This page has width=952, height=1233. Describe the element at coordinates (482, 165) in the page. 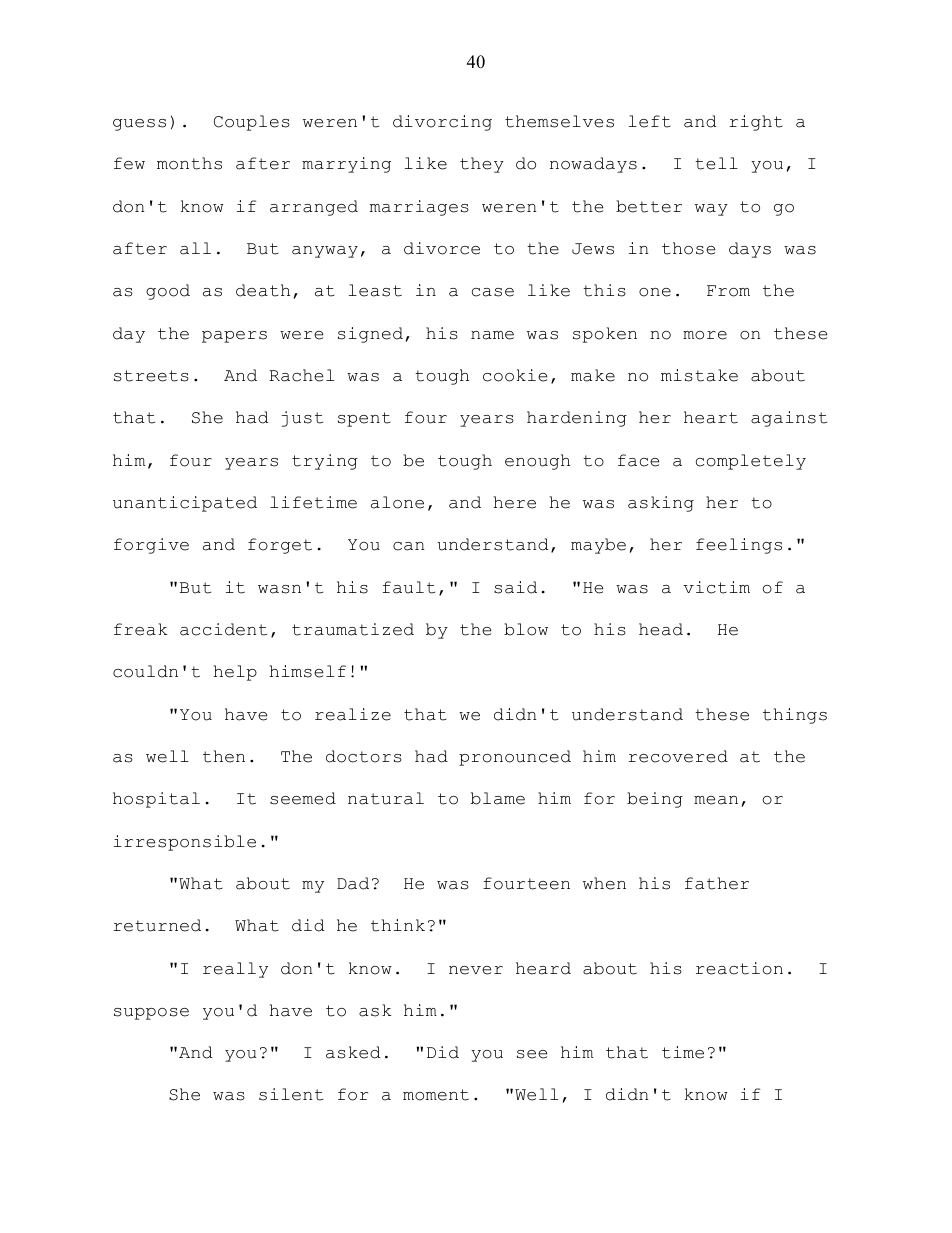

I see `they` at that location.
